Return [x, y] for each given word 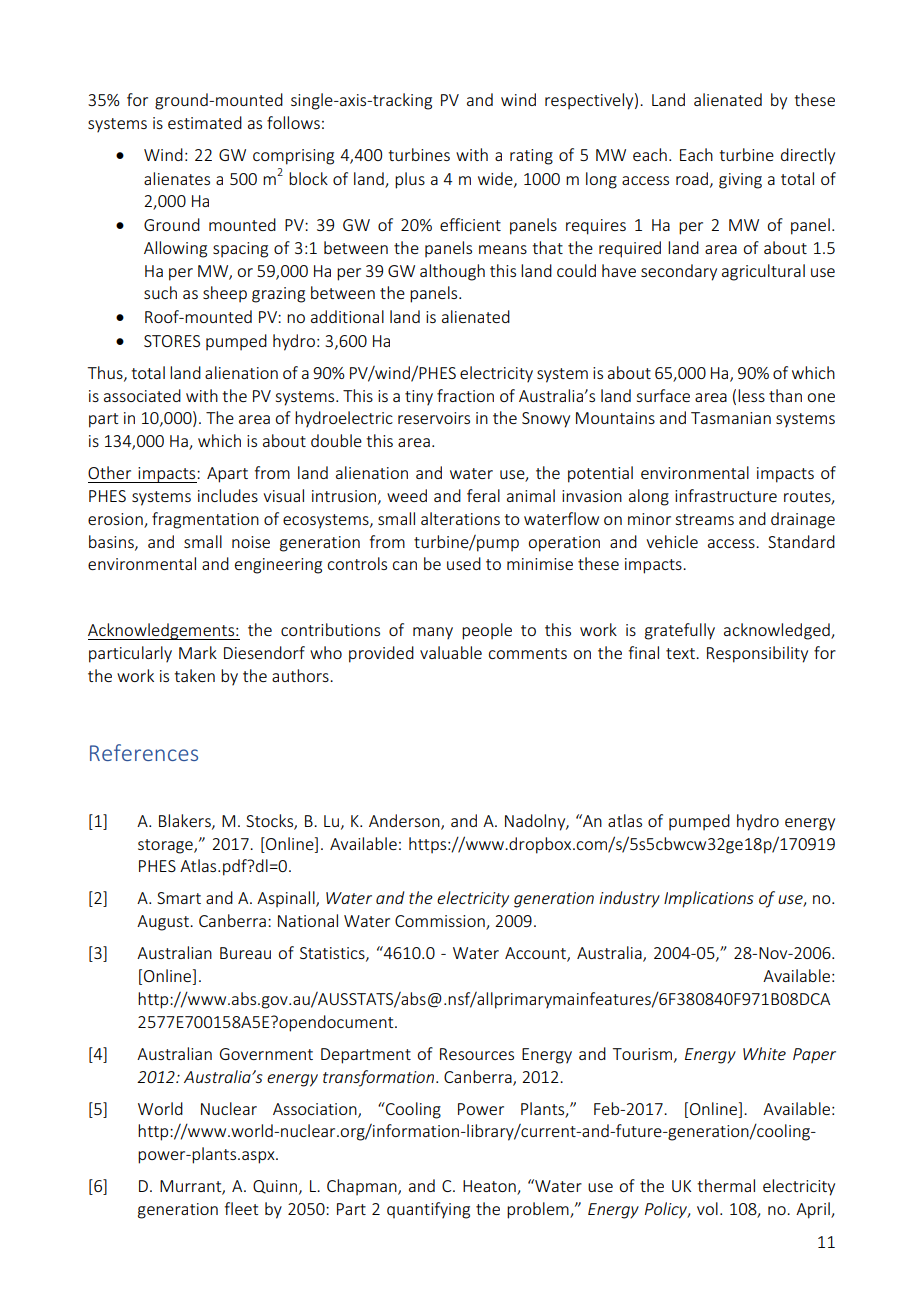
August [164, 923]
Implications [709, 899]
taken [194, 675]
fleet [241, 1208]
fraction [465, 395]
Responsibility [757, 654]
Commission [441, 922]
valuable [451, 652]
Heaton [490, 1187]
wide [496, 179]
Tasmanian [731, 418]
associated [142, 395]
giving [740, 181]
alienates [177, 178]
